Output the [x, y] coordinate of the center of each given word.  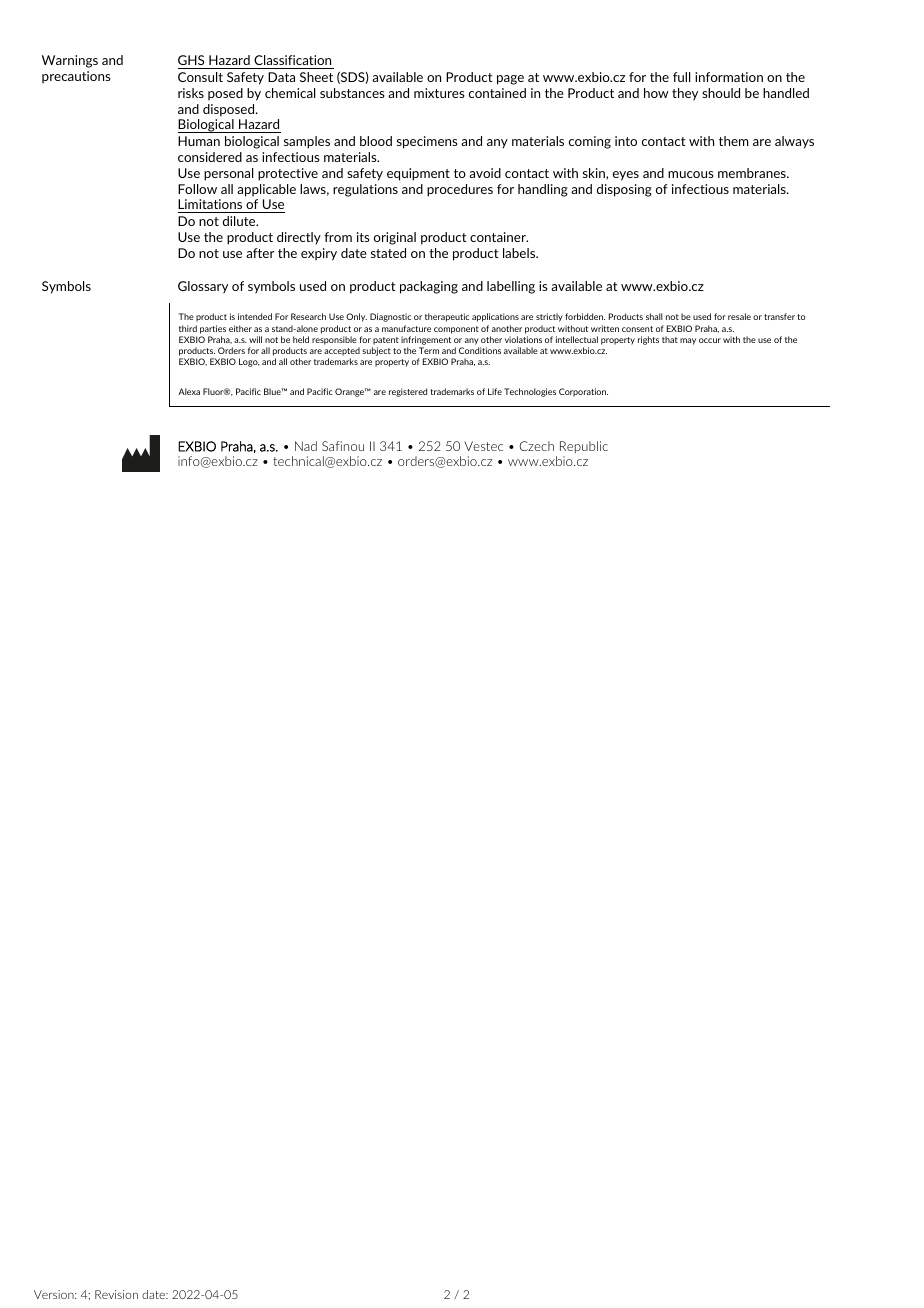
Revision [116, 1294]
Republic [584, 447]
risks [191, 93]
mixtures [439, 93]
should [721, 93]
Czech [537, 446]
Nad [306, 446]
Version [55, 1294]
